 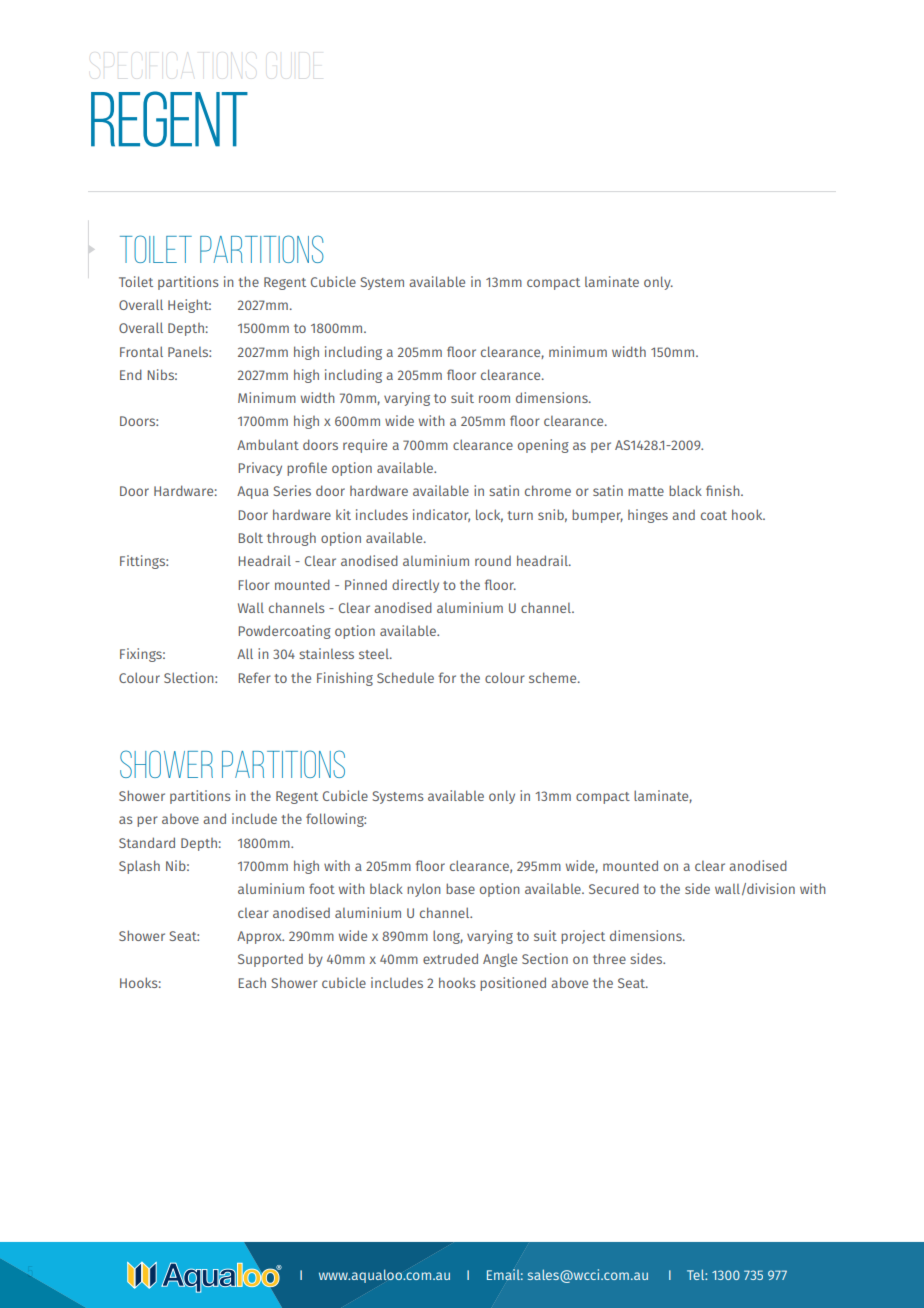 I want to click on chrome, so click(x=548, y=490).
